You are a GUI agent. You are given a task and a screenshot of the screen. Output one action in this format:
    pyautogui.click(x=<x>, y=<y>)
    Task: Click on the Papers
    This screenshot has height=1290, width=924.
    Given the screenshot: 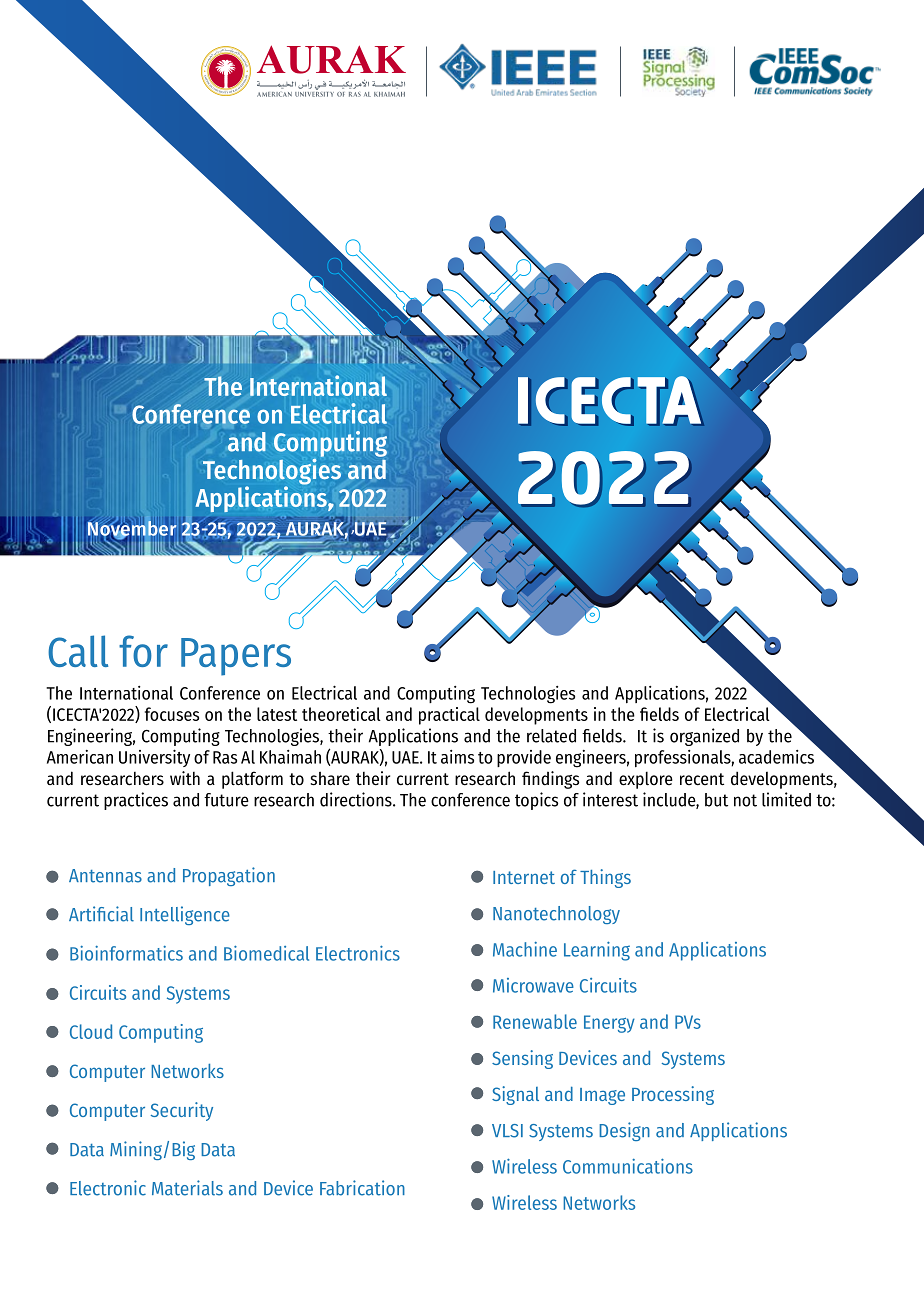 What is the action you would take?
    pyautogui.click(x=236, y=657)
